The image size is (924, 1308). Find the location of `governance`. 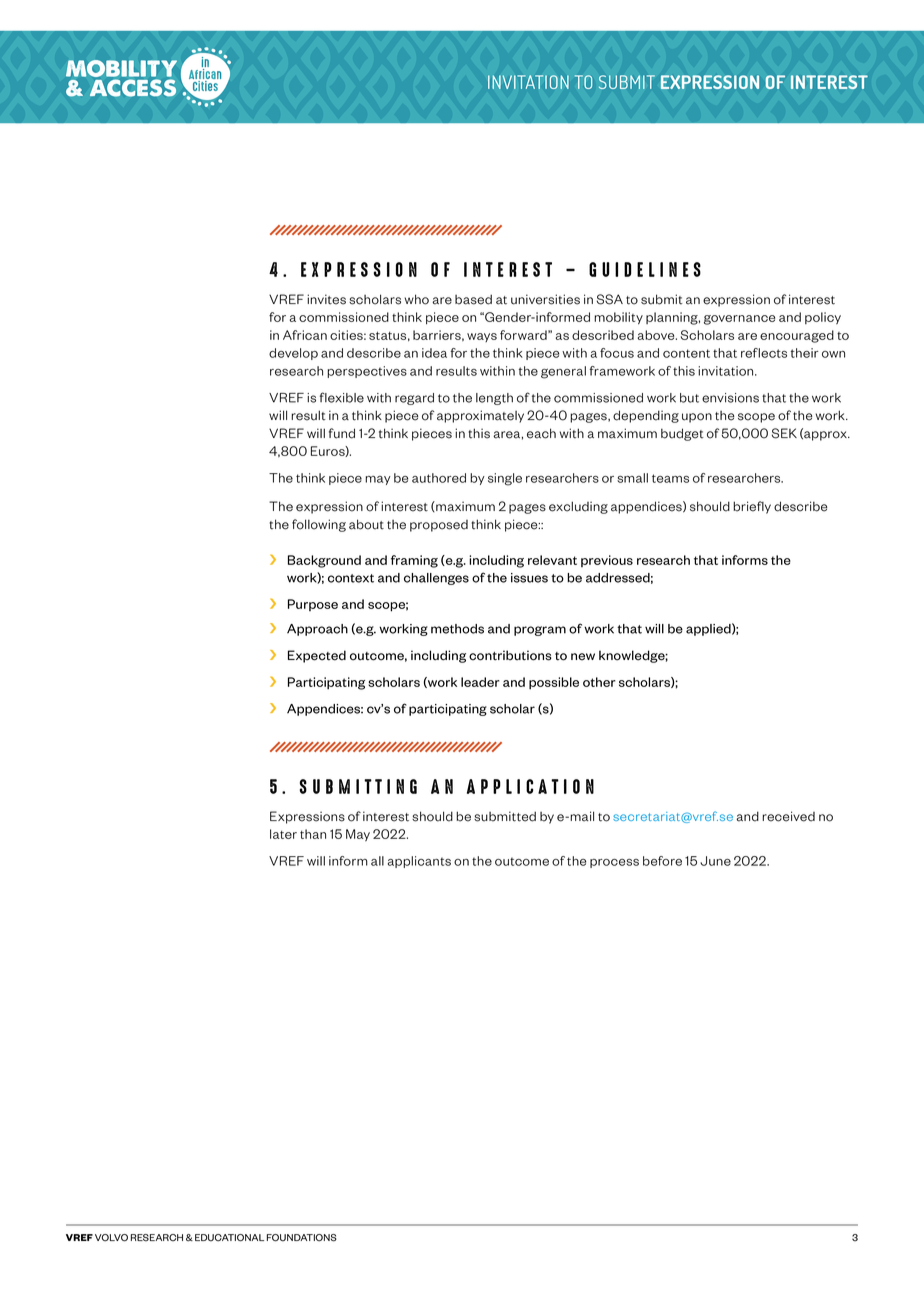

governance is located at coordinates (739, 320).
